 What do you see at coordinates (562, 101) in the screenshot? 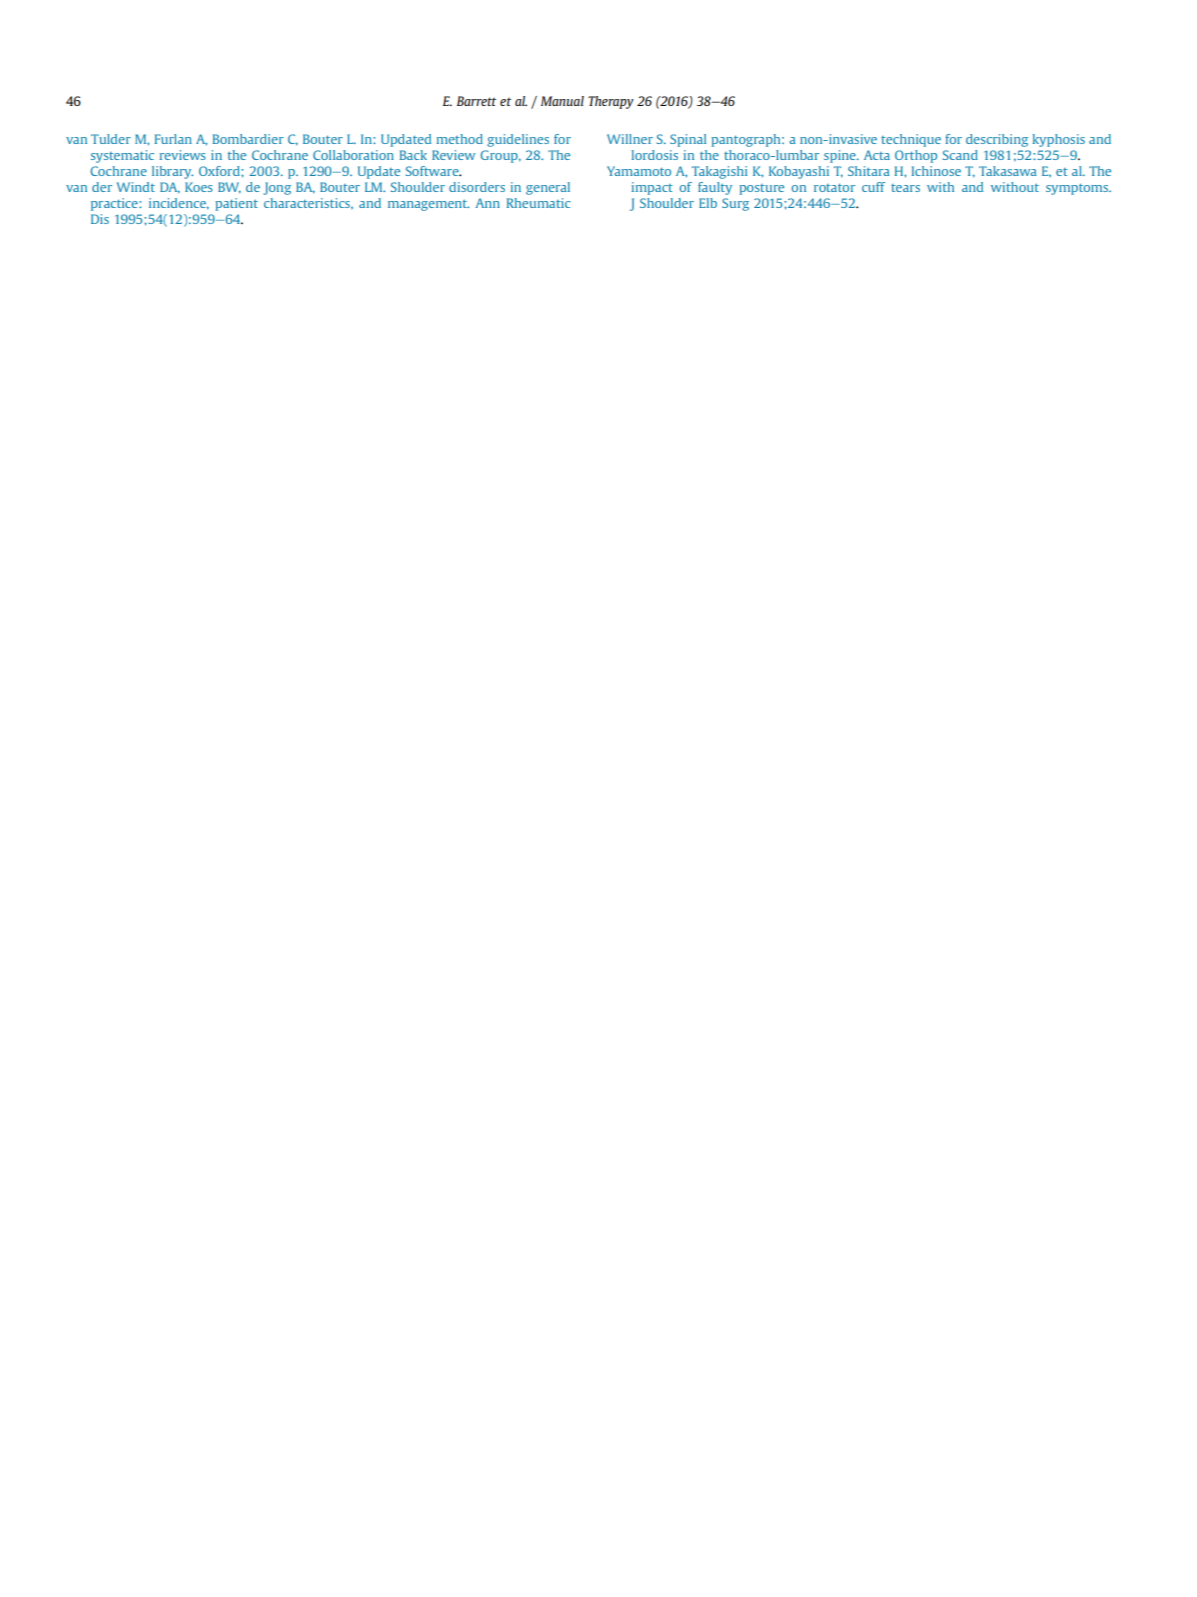
I see `Manual` at bounding box center [562, 101].
